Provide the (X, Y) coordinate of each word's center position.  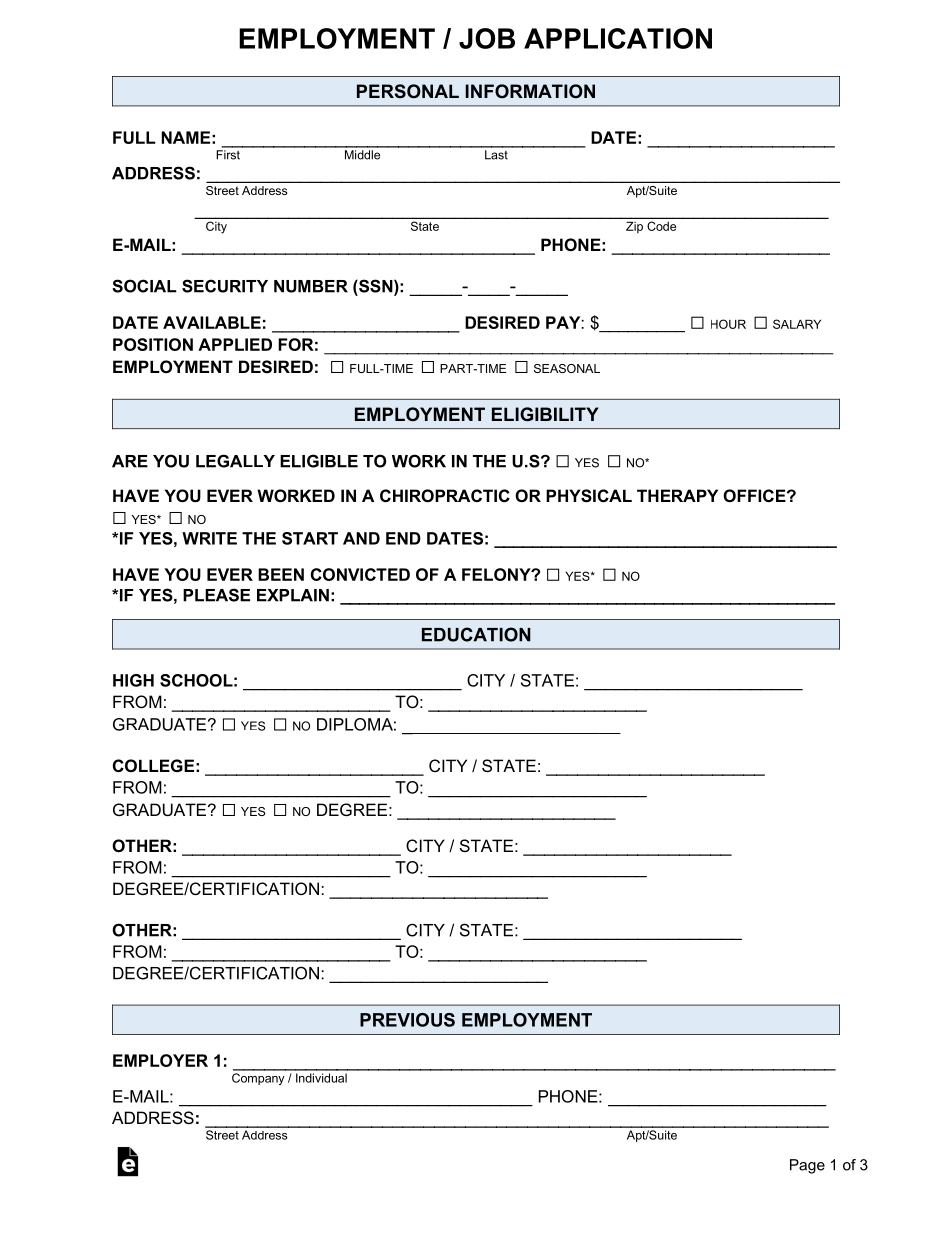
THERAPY (677, 495)
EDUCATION (476, 634)
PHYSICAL (589, 496)
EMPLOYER (160, 1060)
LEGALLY (235, 461)
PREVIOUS (407, 1020)
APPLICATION (618, 38)
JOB (487, 38)
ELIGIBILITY (545, 414)
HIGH (133, 680)
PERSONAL (408, 91)
